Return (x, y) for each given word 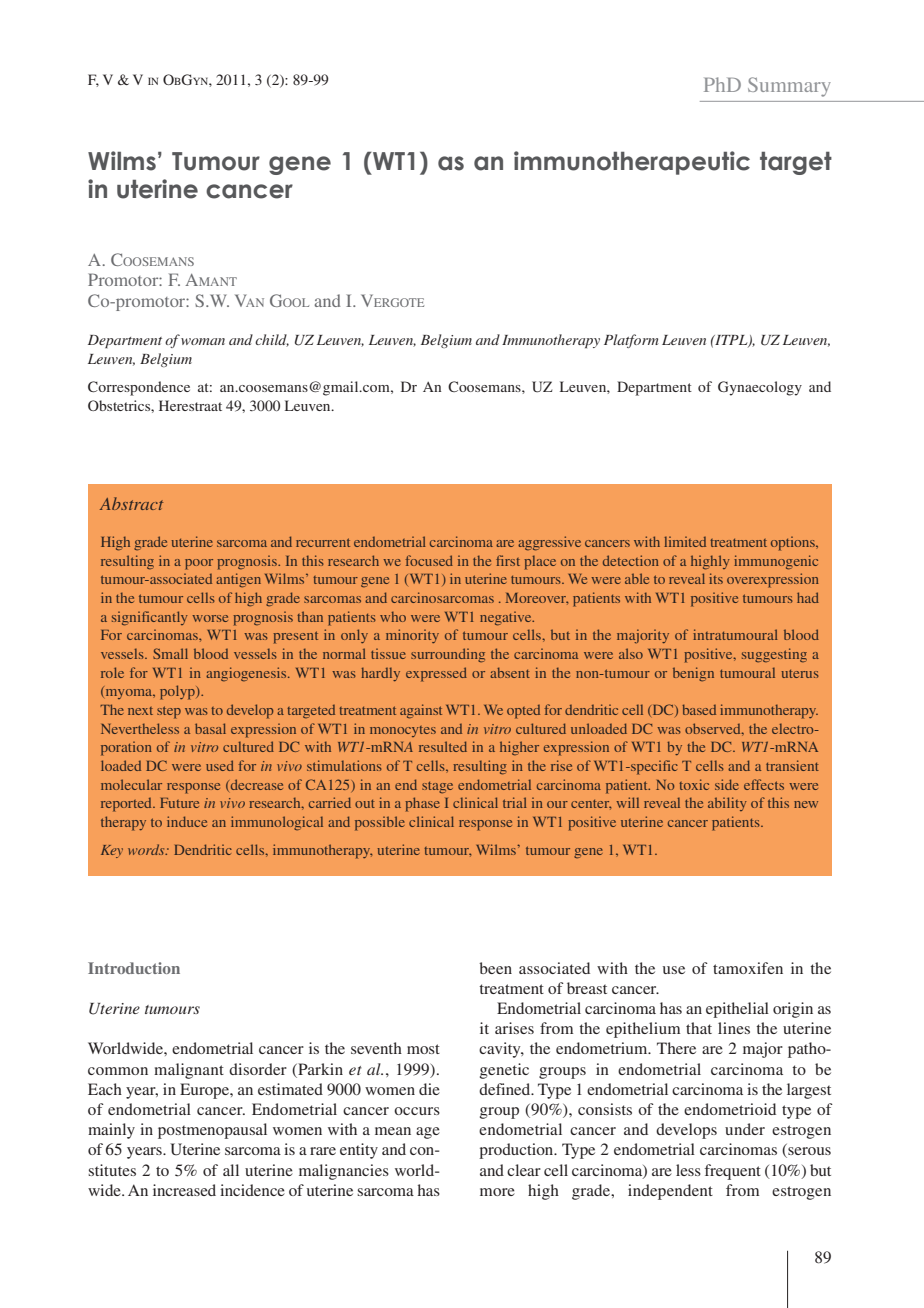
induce (187, 821)
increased (184, 1190)
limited (685, 541)
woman (203, 341)
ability (727, 804)
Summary (789, 87)
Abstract (131, 503)
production (517, 1151)
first (508, 560)
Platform (631, 341)
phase (422, 804)
